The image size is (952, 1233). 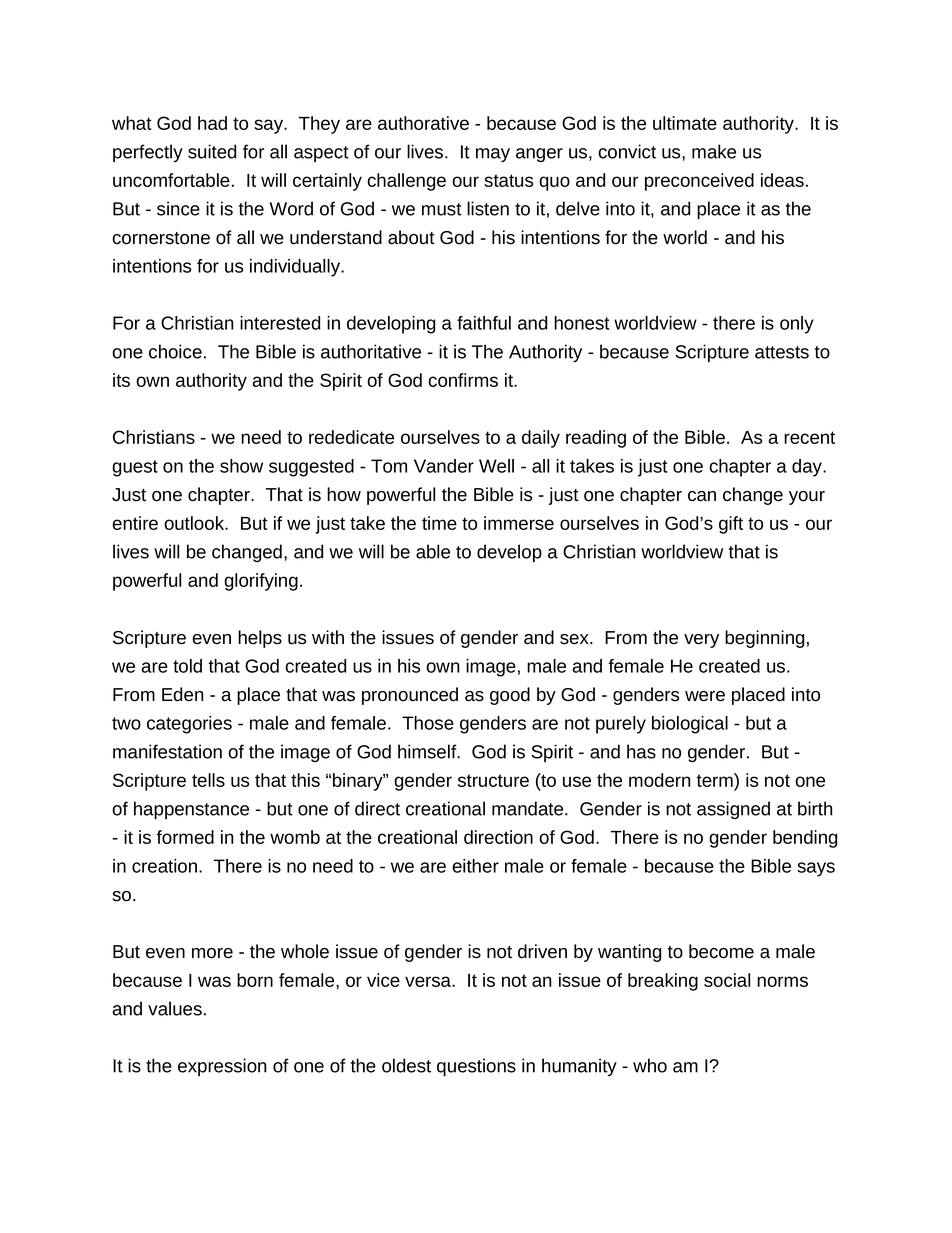 I want to click on happenstance, so click(x=191, y=810).
